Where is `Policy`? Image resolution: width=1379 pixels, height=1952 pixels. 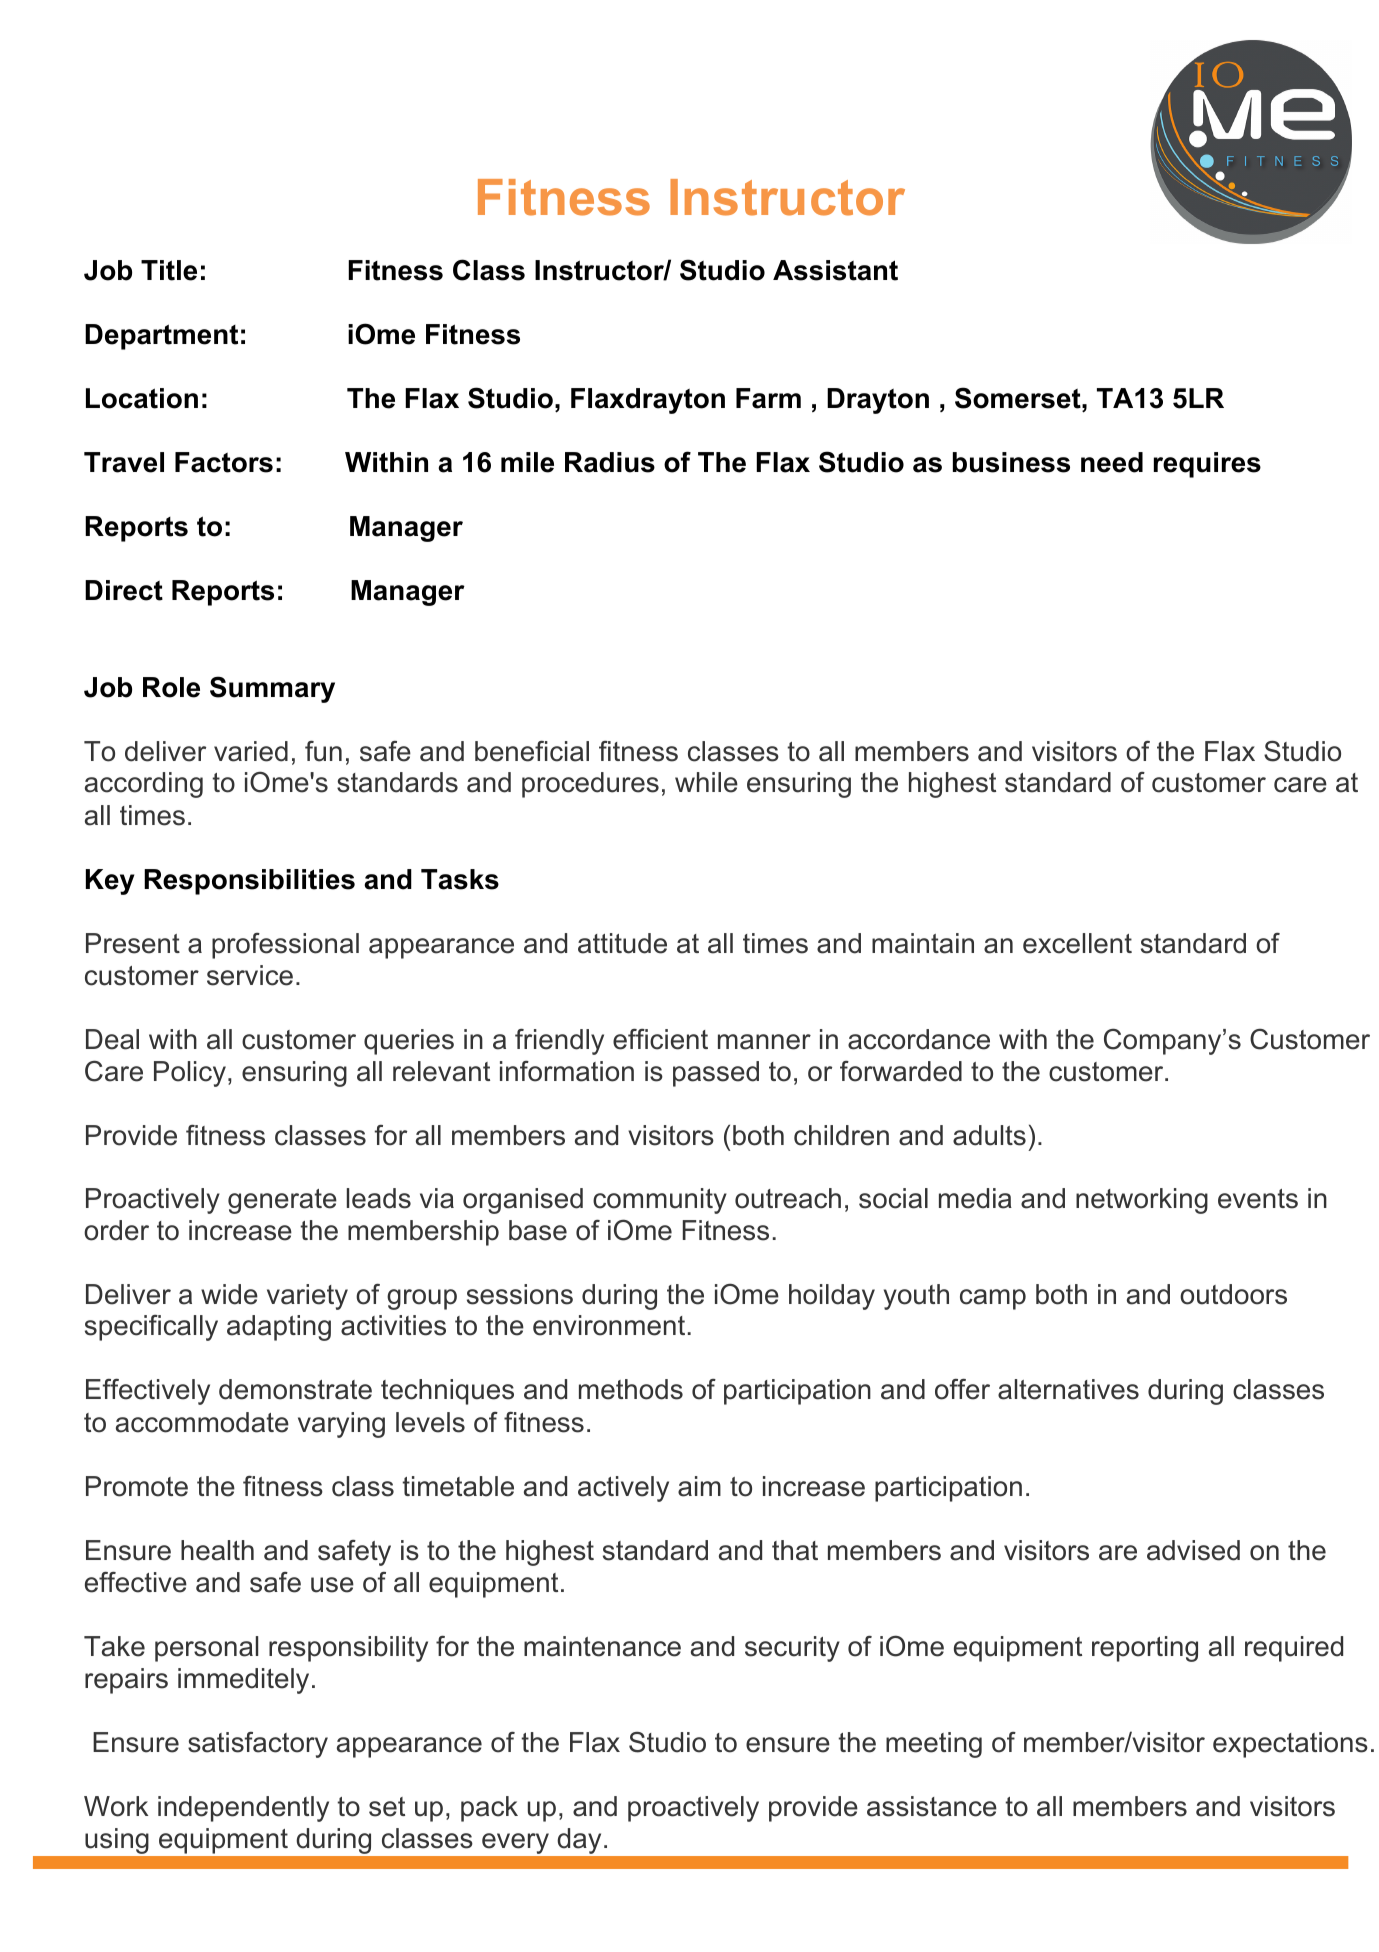
Policy is located at coordinates (190, 1074).
